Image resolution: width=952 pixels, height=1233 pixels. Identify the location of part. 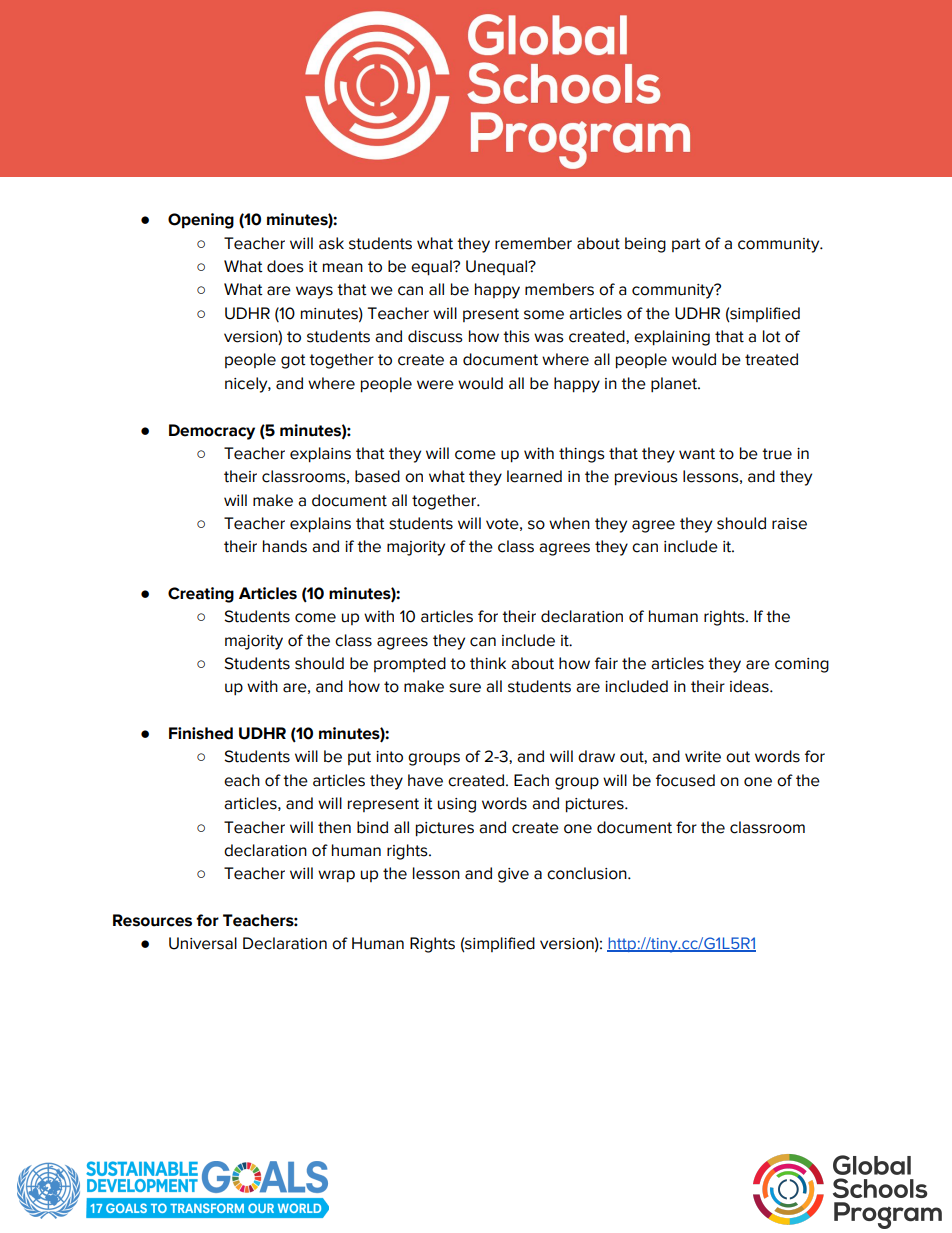
(686, 245).
